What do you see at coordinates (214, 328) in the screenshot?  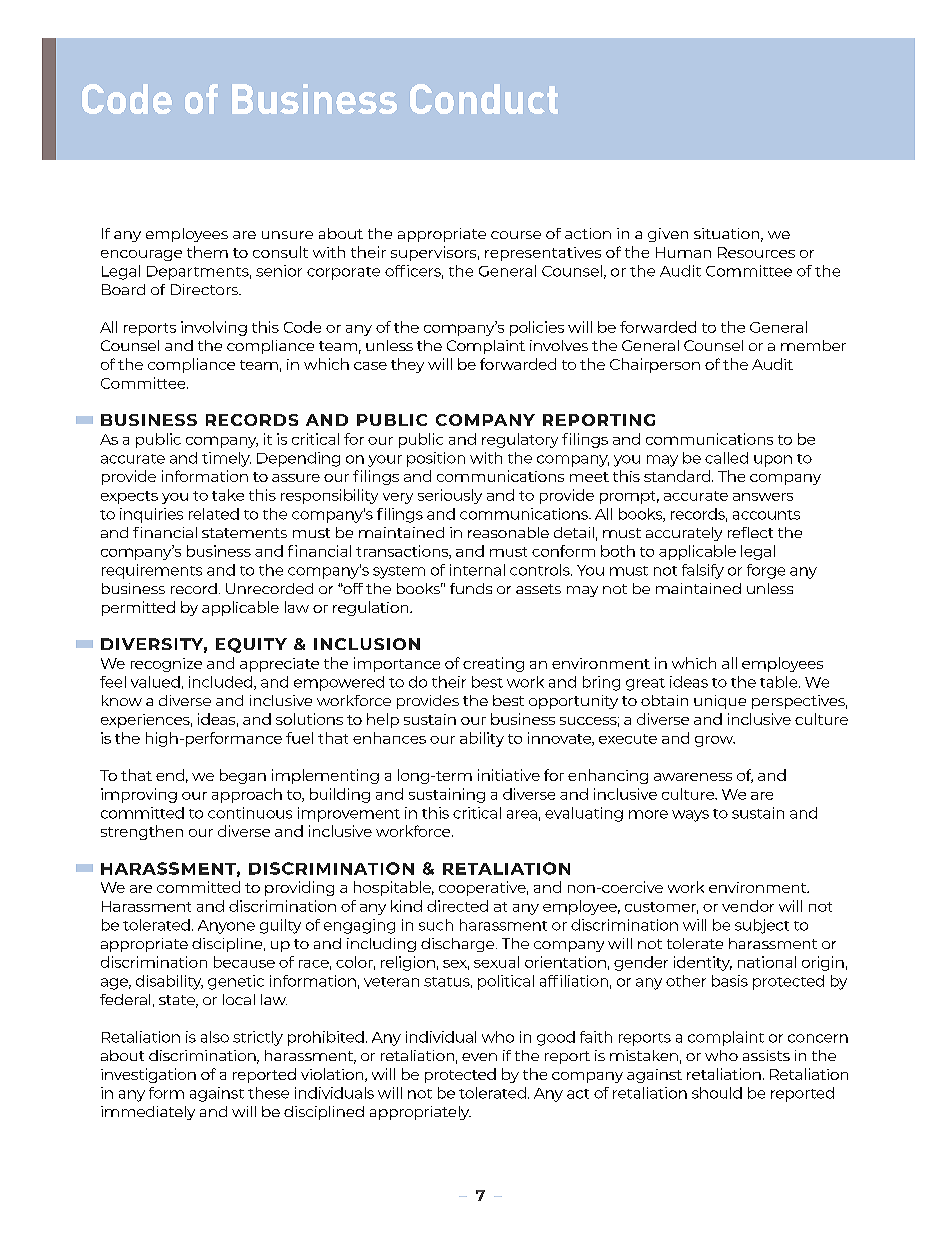 I see `involving` at bounding box center [214, 328].
